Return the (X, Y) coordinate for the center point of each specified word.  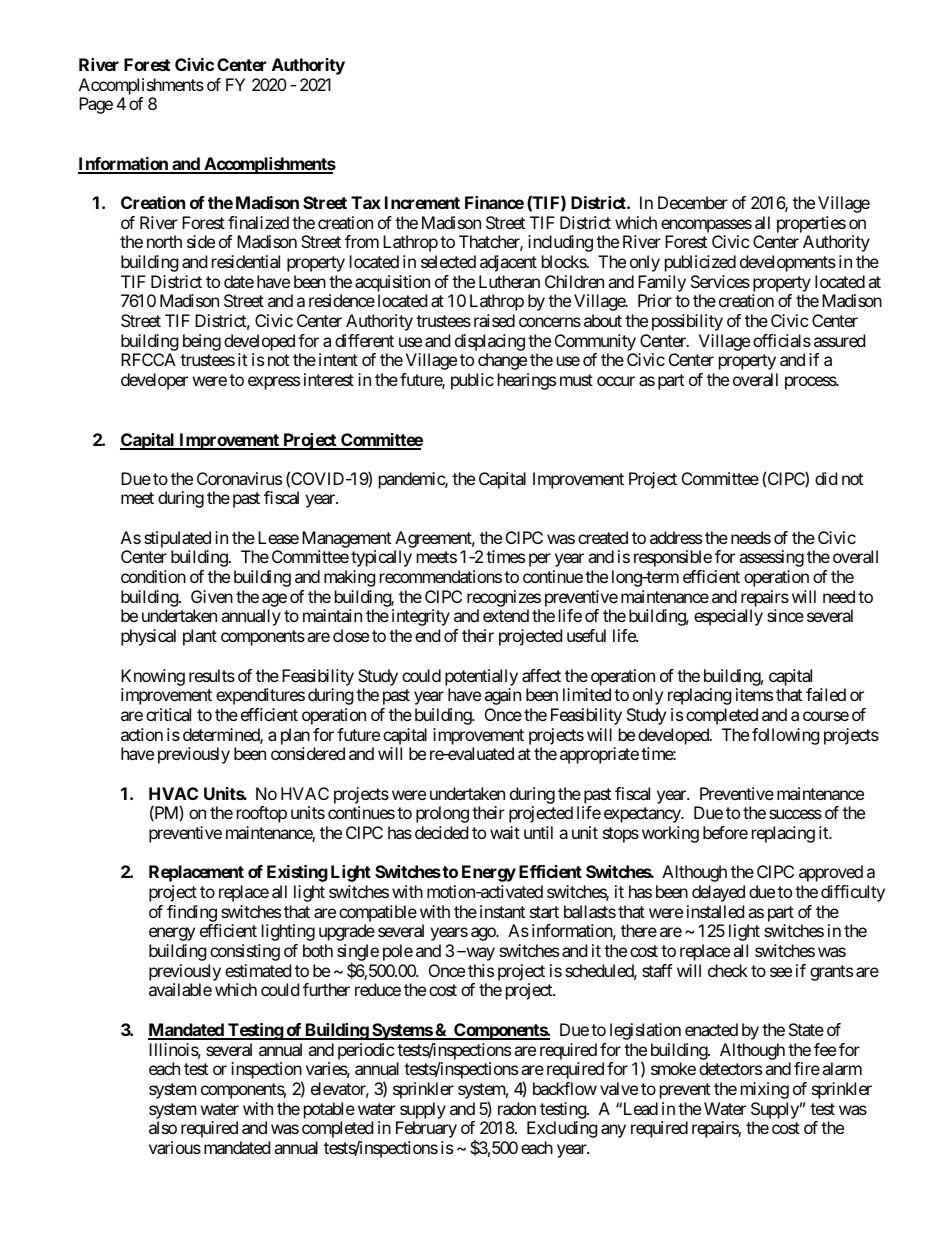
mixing (765, 1090)
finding (192, 913)
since (785, 615)
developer (154, 381)
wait (505, 832)
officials (782, 340)
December (693, 202)
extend (506, 615)
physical (148, 637)
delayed (718, 893)
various (175, 1147)
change (502, 361)
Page (96, 105)
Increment (422, 202)
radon (517, 1108)
